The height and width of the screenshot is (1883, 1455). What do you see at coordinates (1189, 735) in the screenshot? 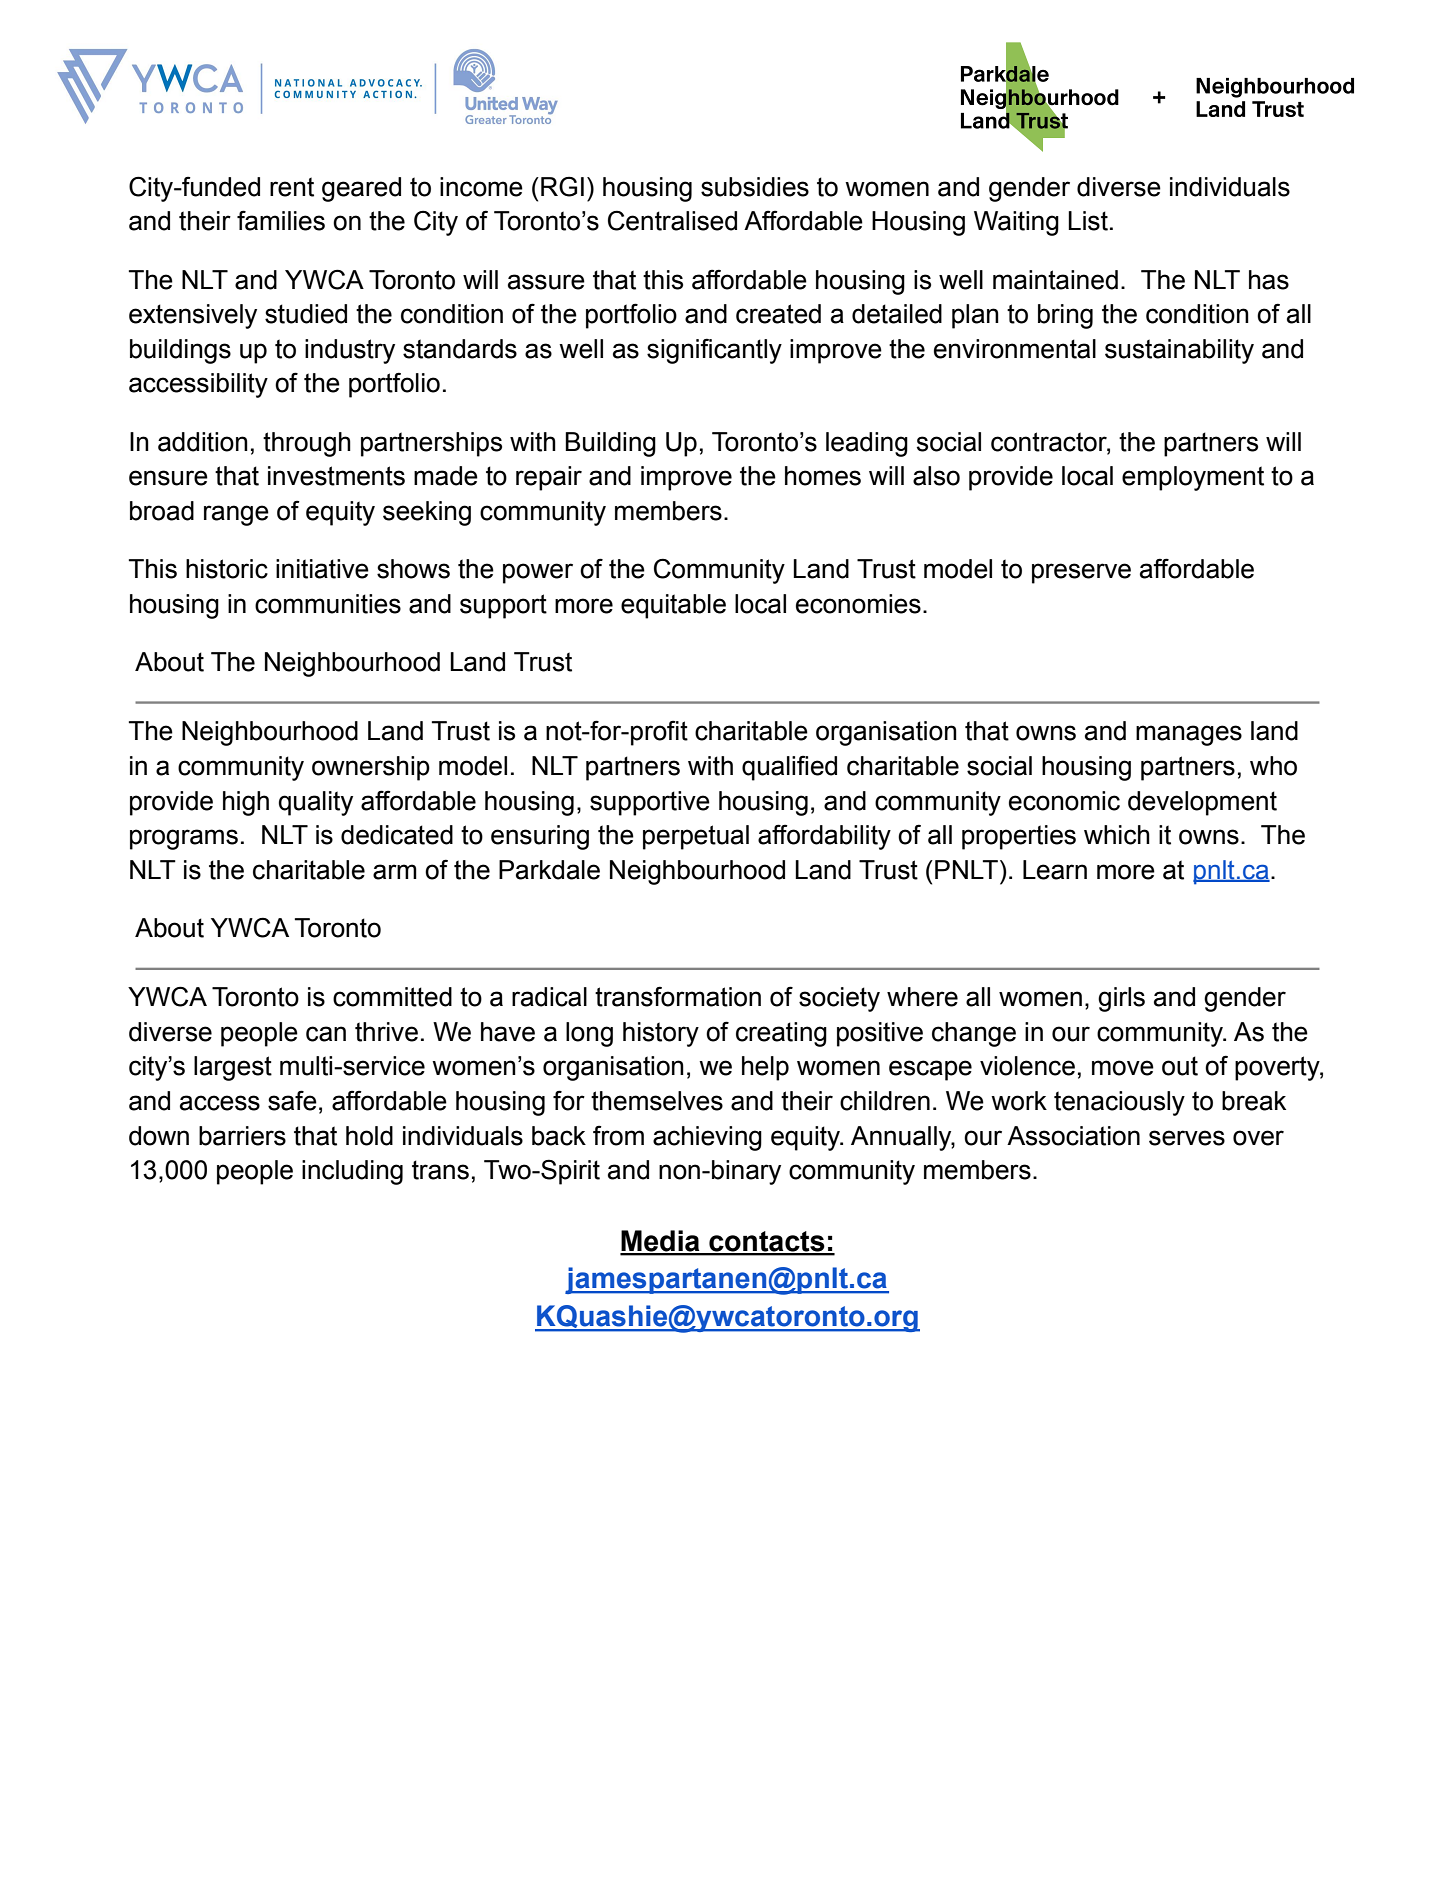
I see `manages` at bounding box center [1189, 735].
